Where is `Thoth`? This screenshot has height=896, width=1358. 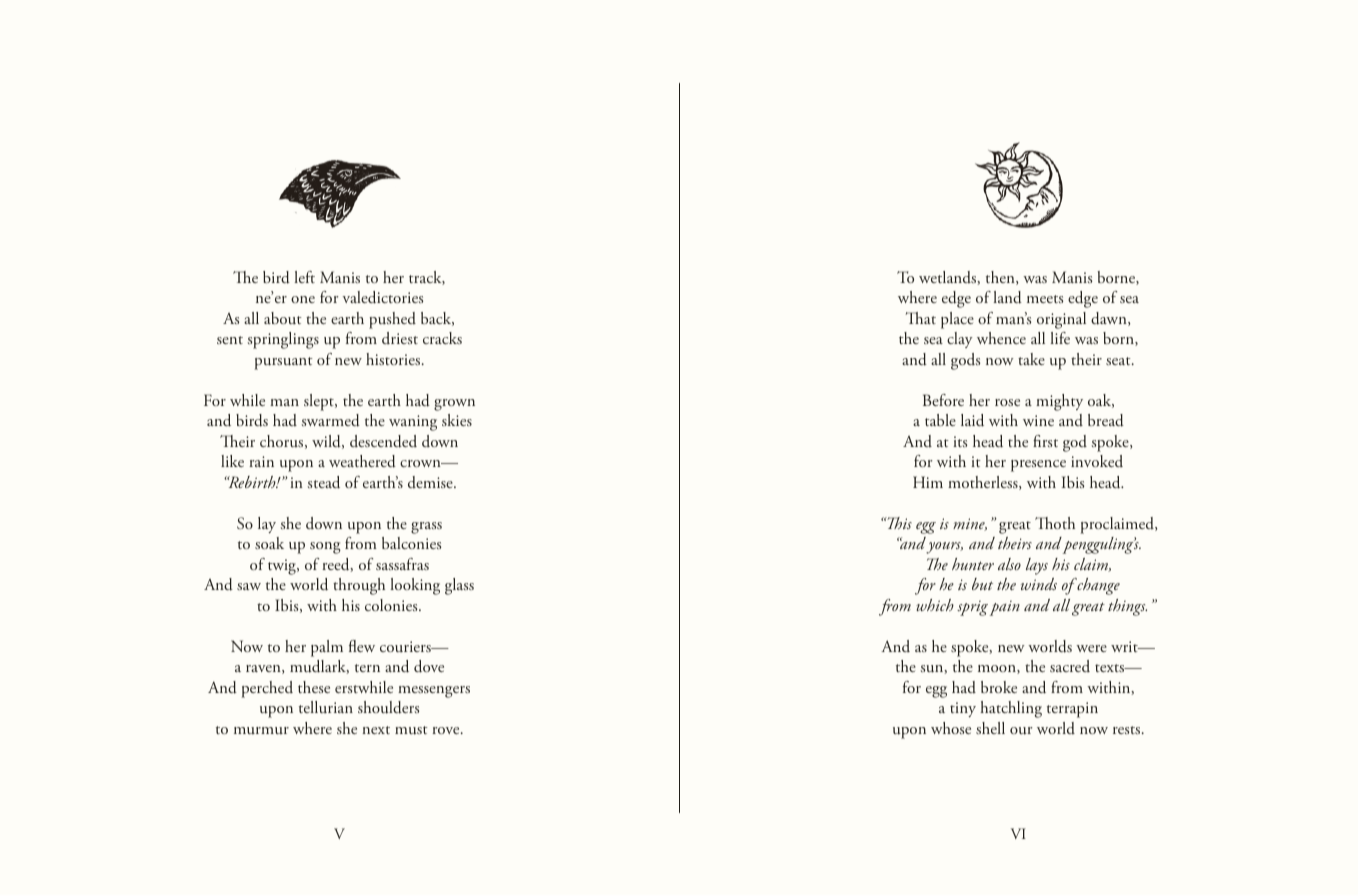 Thoth is located at coordinates (1055, 523).
